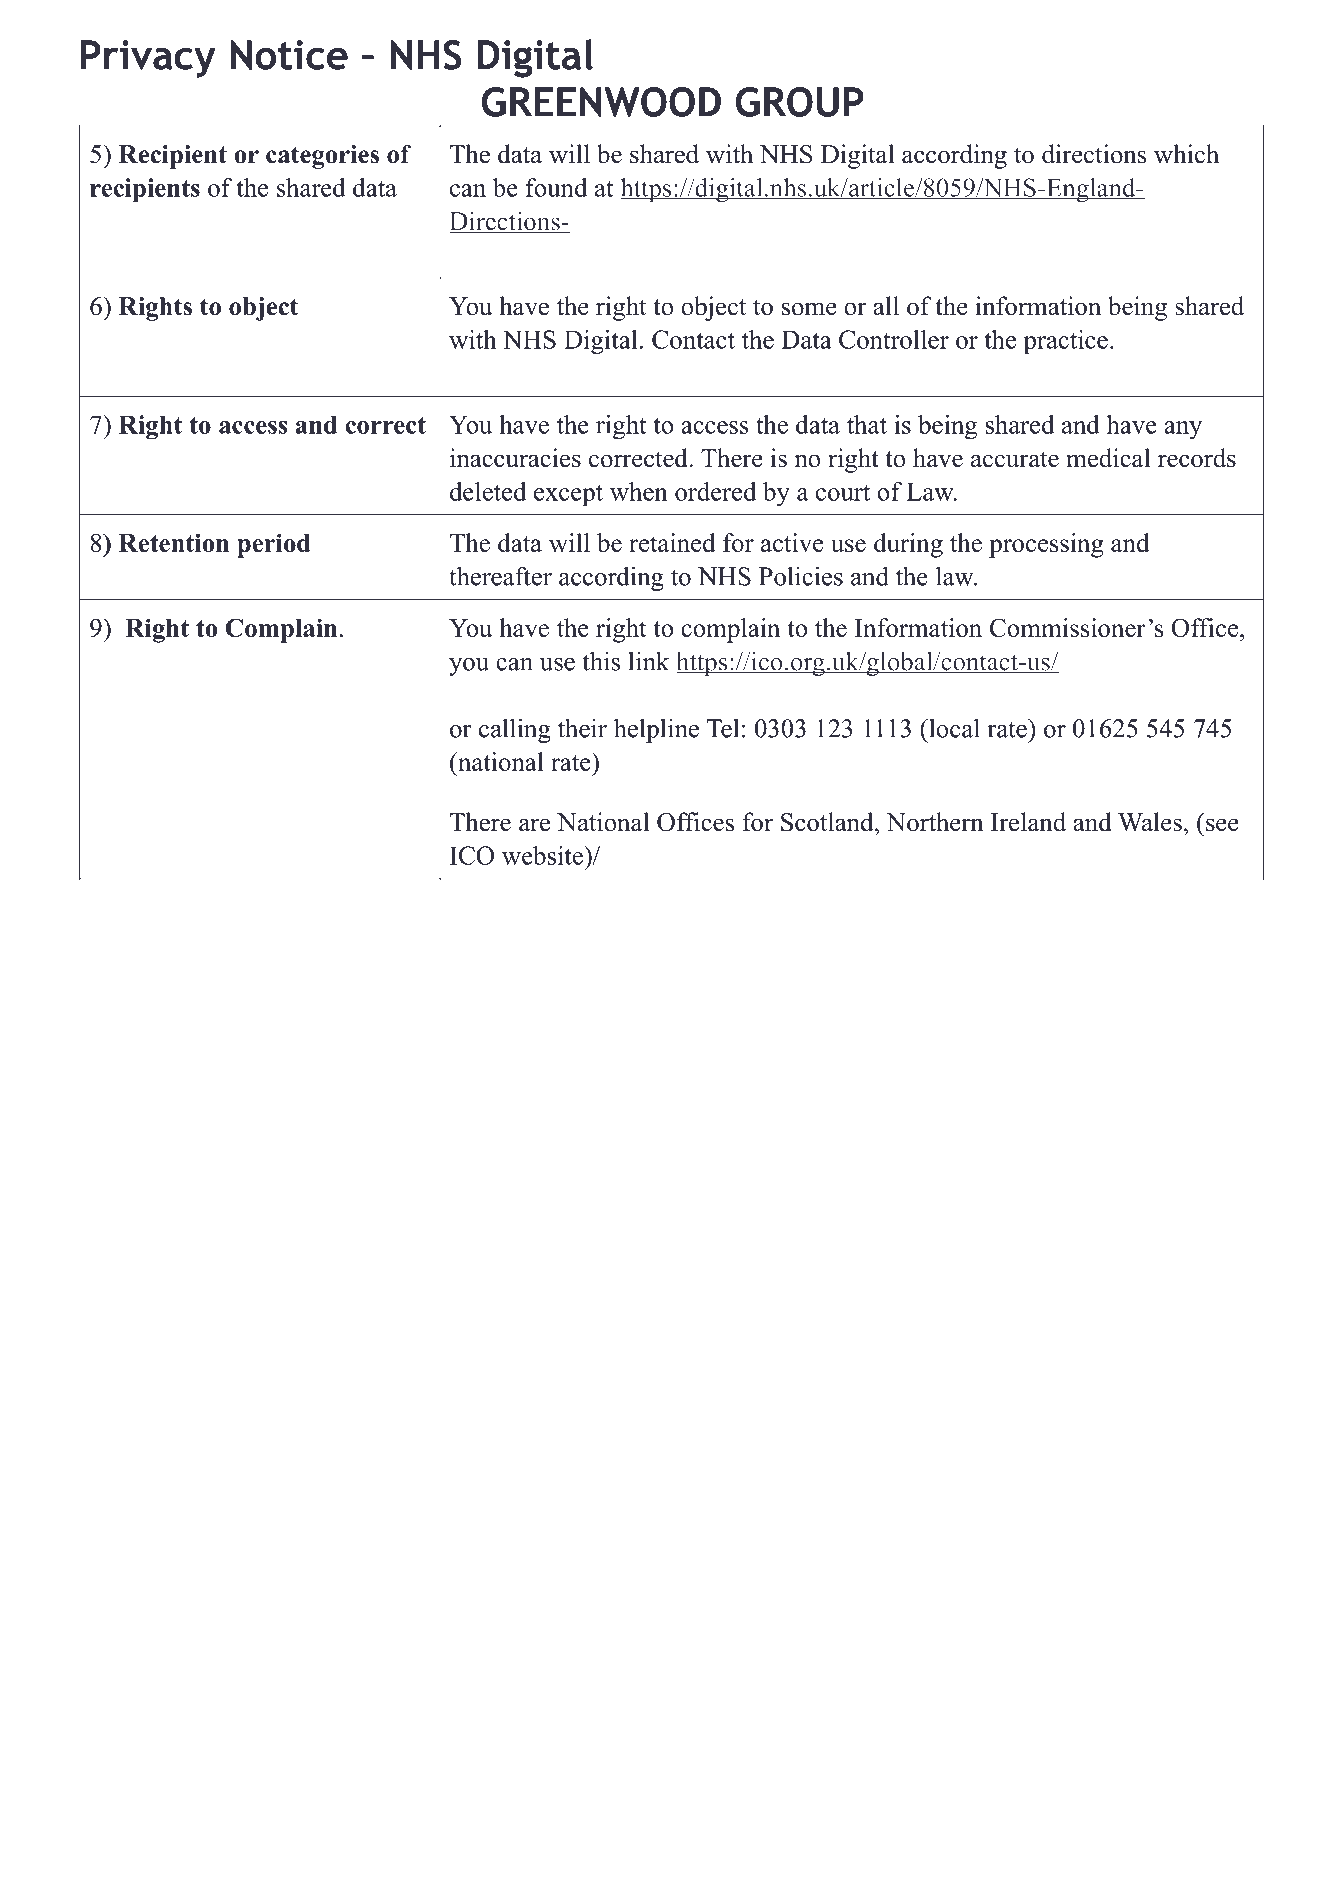  I want to click on Scotland, so click(828, 822).
